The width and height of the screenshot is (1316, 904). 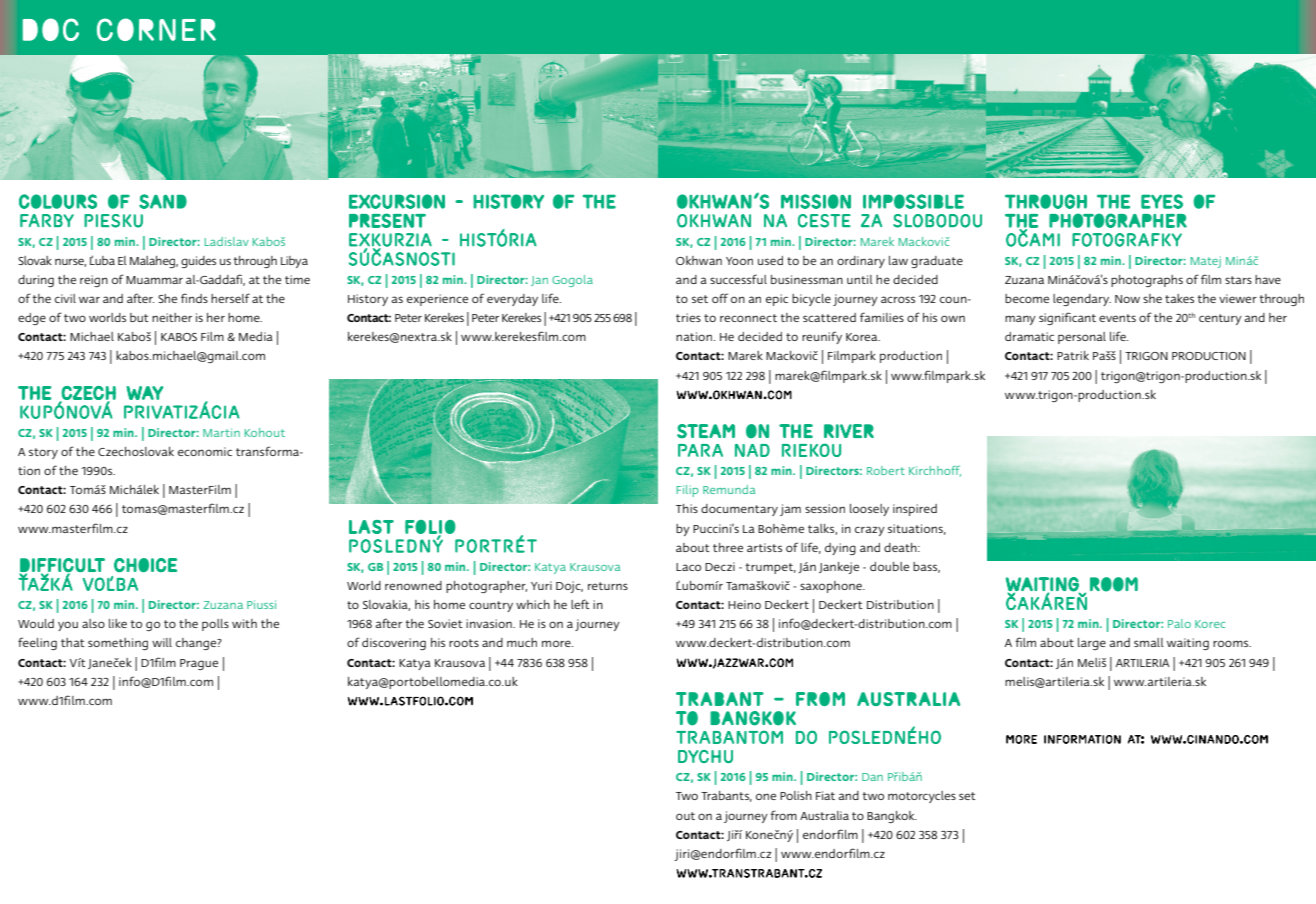 I want to click on Prague, so click(x=199, y=664).
